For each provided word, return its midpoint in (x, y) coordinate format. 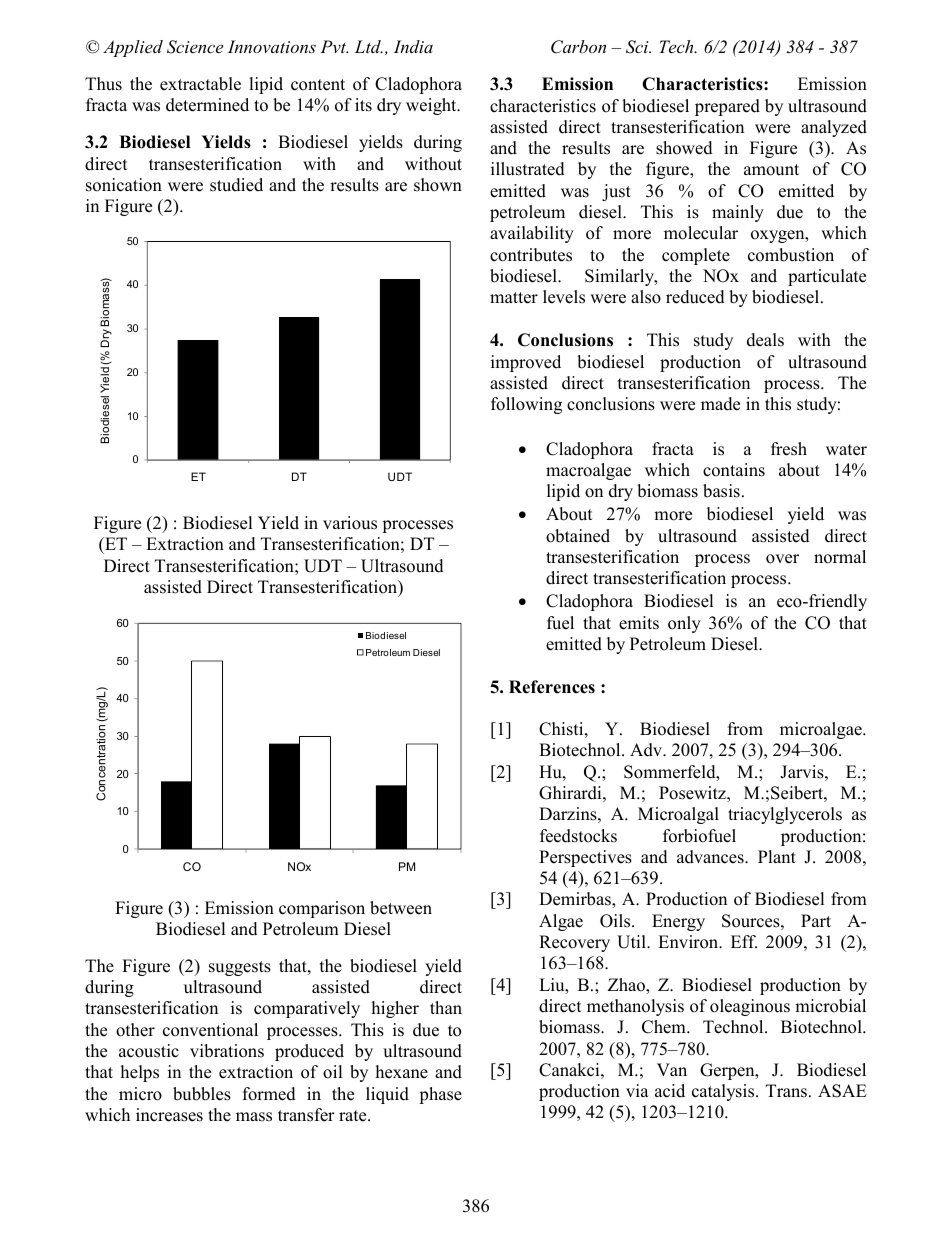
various (350, 523)
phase (440, 1095)
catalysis (724, 1092)
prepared (727, 107)
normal (840, 557)
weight (432, 106)
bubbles (202, 1094)
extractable (200, 84)
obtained (578, 536)
